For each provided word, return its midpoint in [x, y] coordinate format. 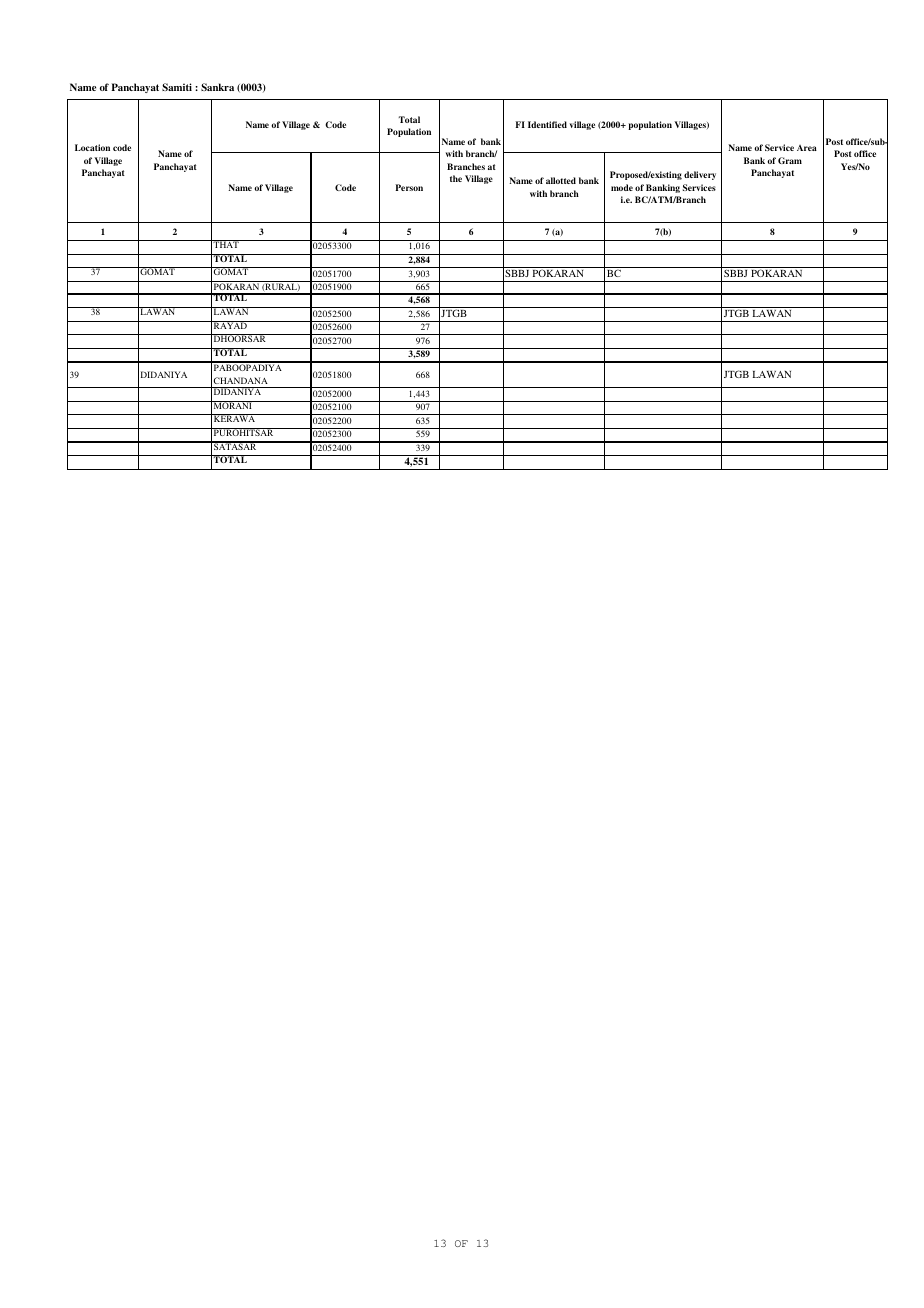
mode [622, 187]
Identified [547, 124]
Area [807, 148]
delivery [700, 175]
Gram [790, 160]
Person [409, 187]
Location [92, 147]
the [456, 178]
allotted [561, 180]
